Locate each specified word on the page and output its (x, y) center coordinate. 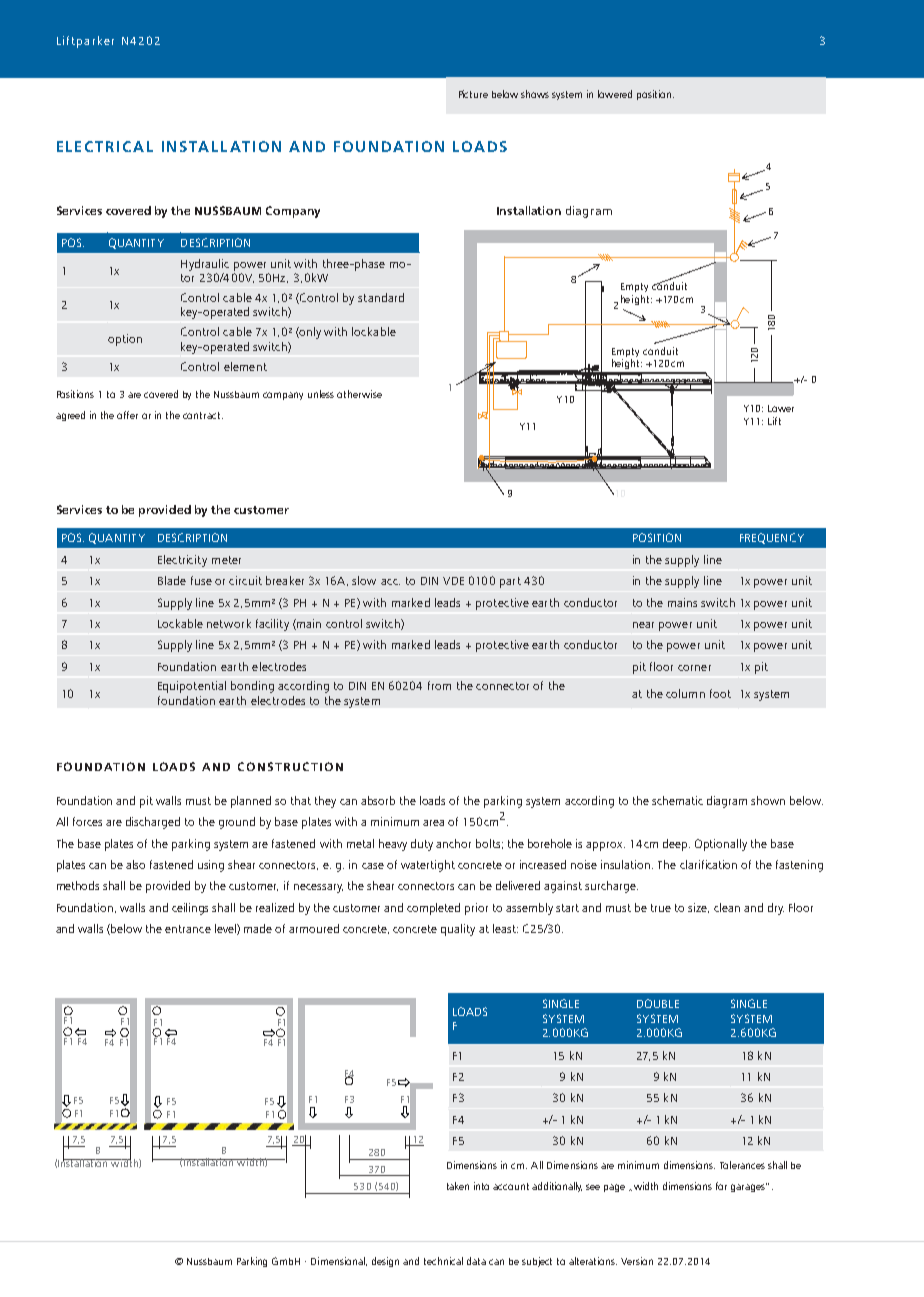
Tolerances (742, 1165)
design (385, 1262)
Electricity (182, 561)
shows (535, 94)
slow (364, 580)
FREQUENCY (772, 538)
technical (443, 1261)
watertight (428, 866)
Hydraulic (205, 265)
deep (676, 845)
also (135, 864)
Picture (473, 94)
